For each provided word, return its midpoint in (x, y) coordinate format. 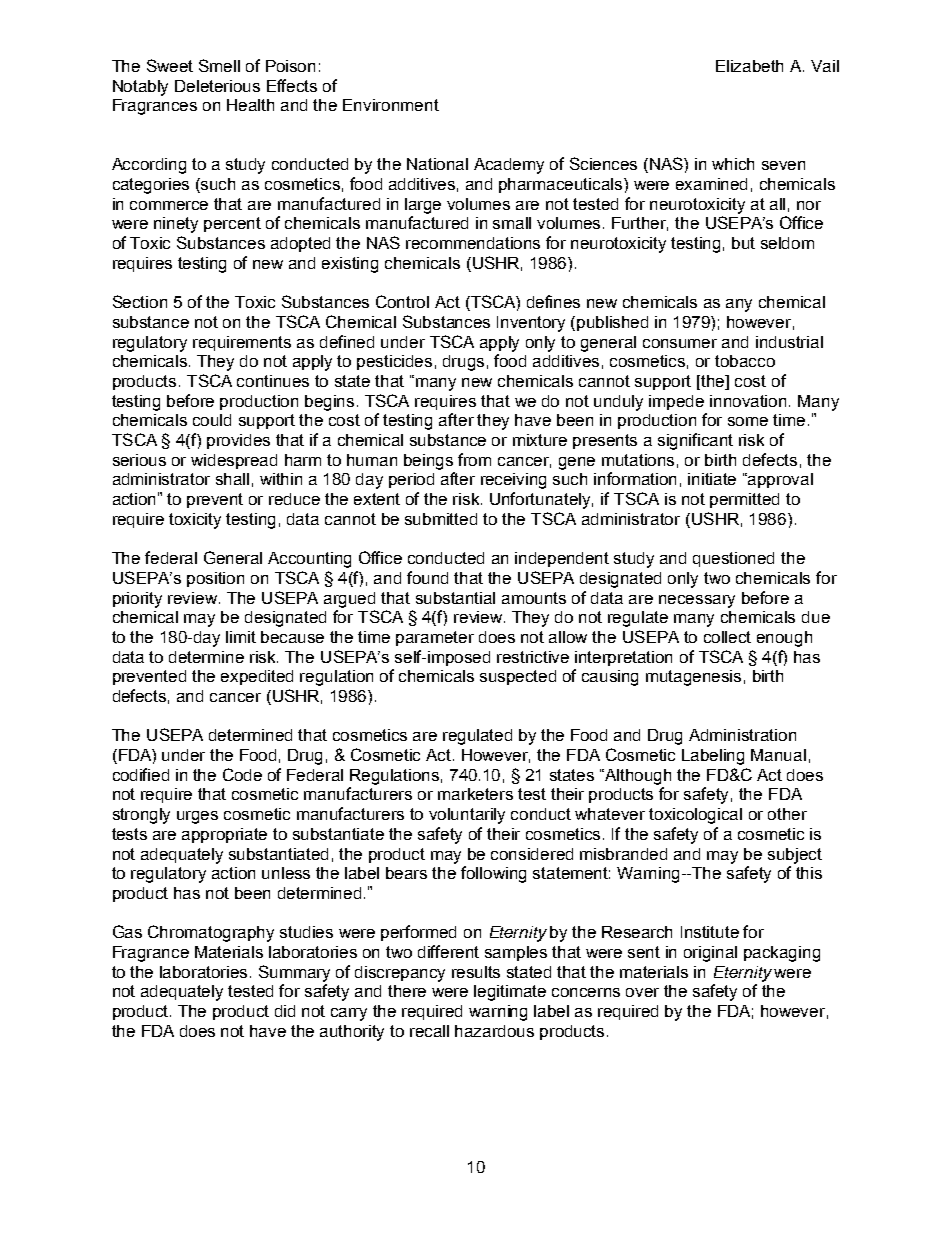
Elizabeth (749, 66)
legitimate (510, 993)
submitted (441, 519)
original (710, 954)
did (285, 1011)
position (215, 579)
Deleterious (217, 86)
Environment (391, 105)
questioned (733, 559)
